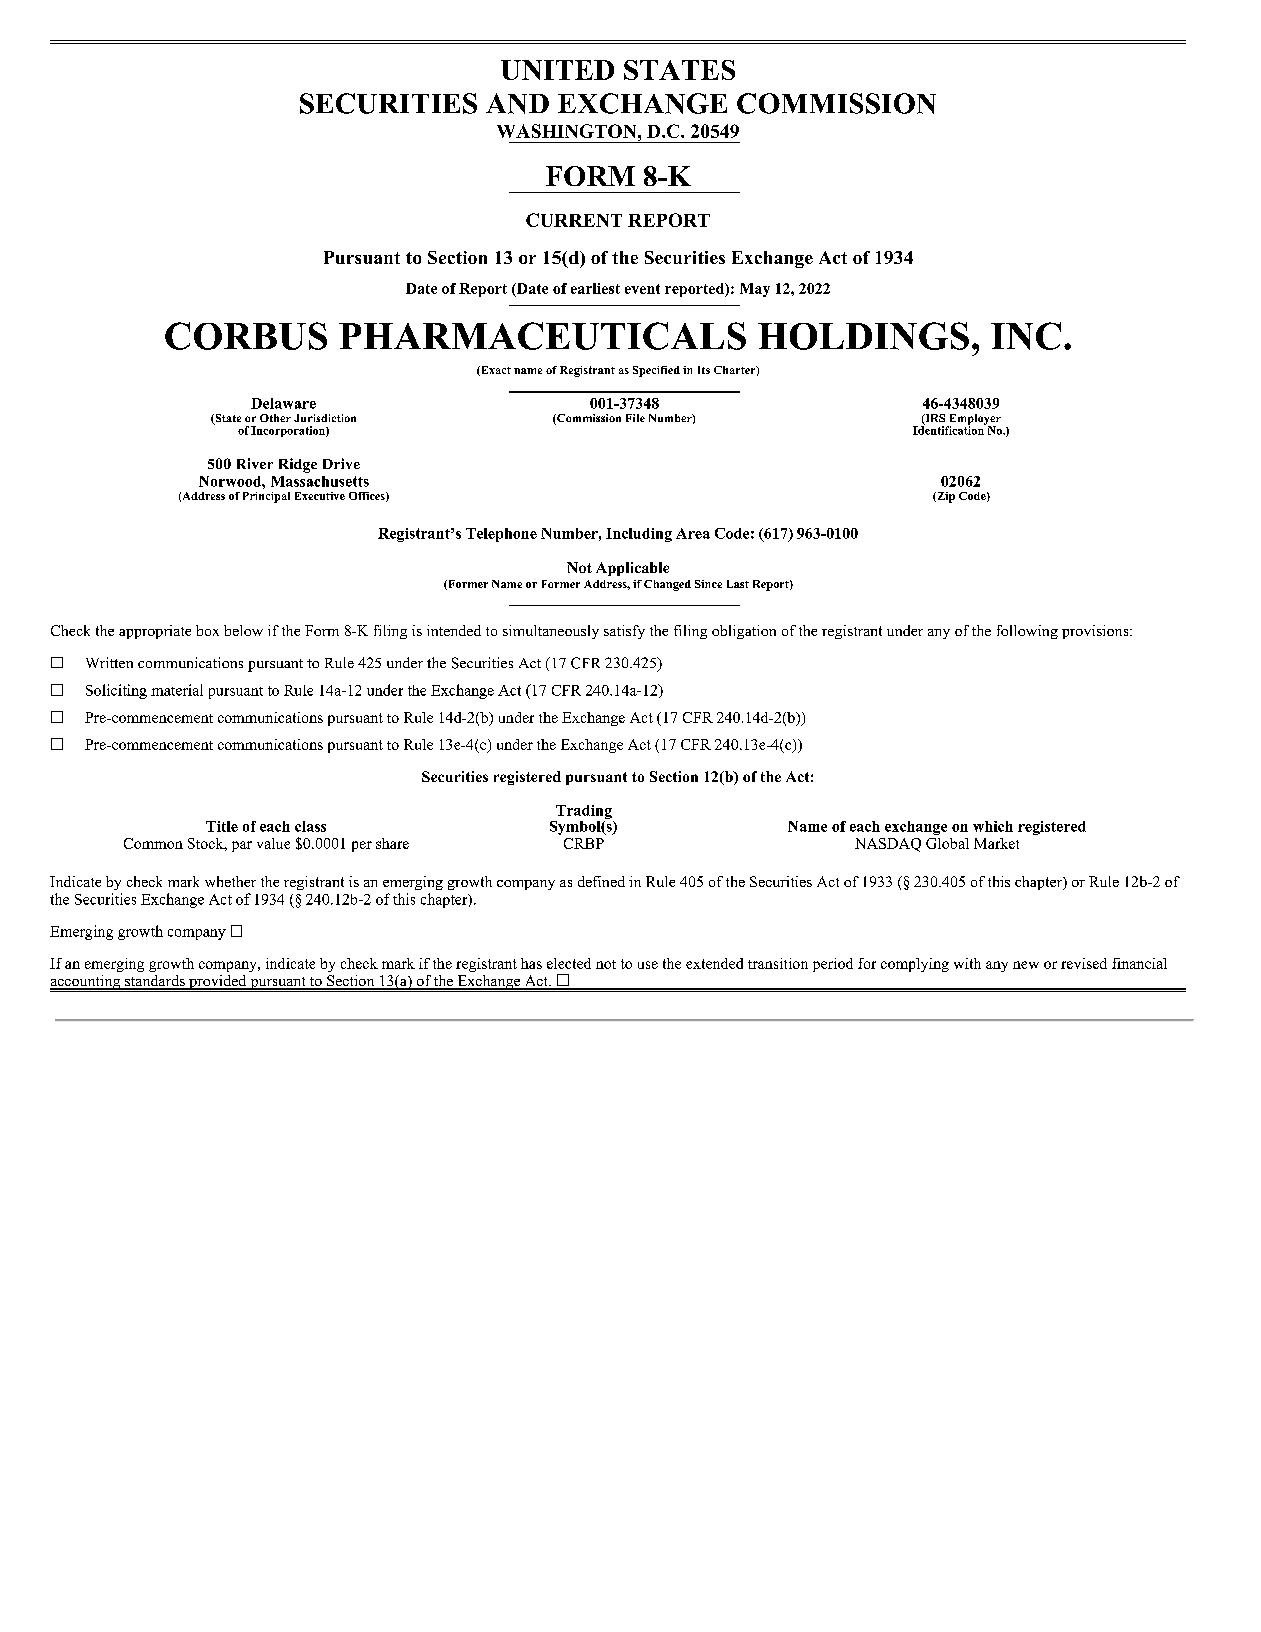 This screenshot has width=1261, height=1632. What do you see at coordinates (218, 983) in the screenshot?
I see `provided` at bounding box center [218, 983].
